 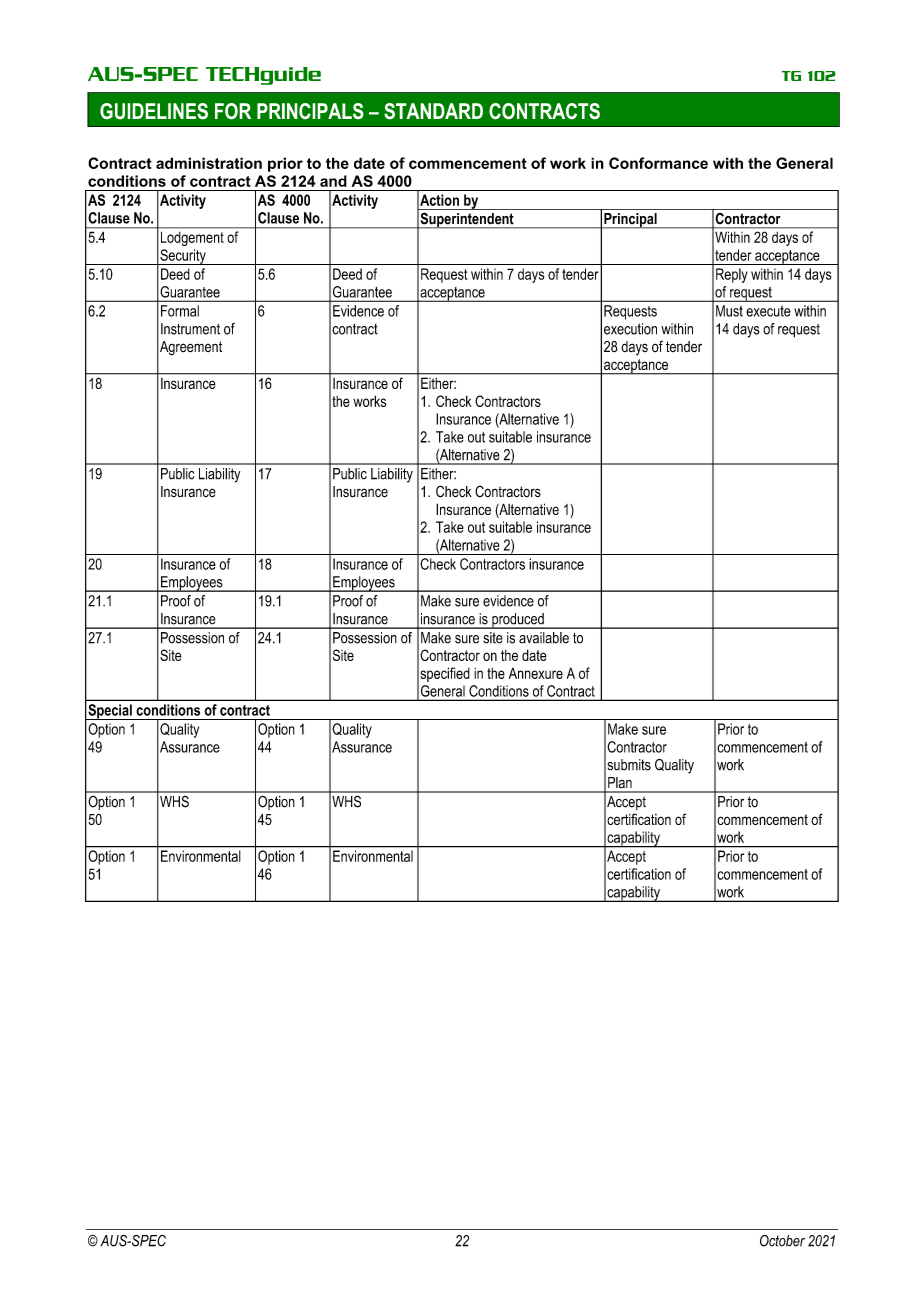 What do you see at coordinates (630, 329) in the image?
I see `execution` at bounding box center [630, 329].
